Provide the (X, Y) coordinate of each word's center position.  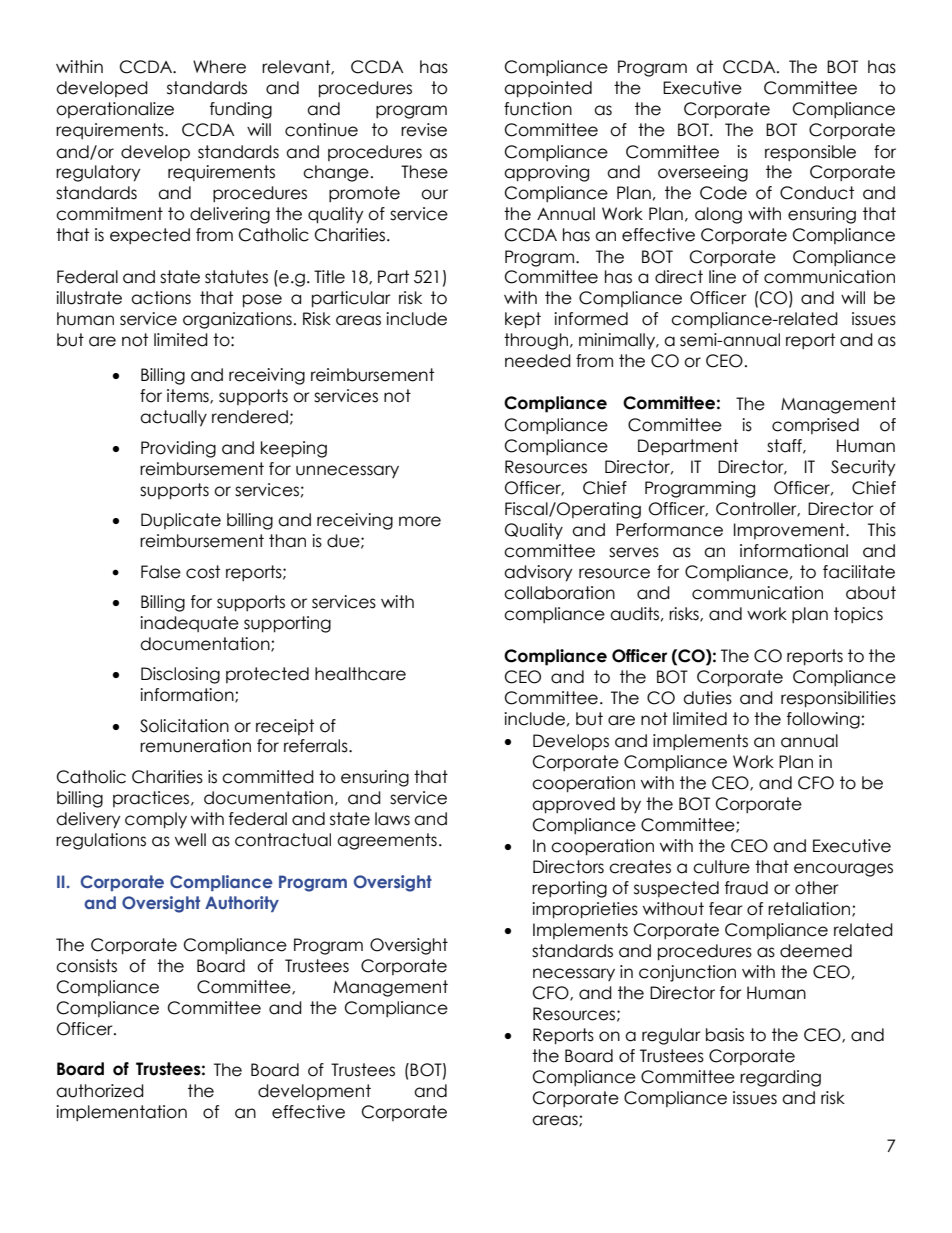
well (190, 840)
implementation (121, 1113)
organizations (237, 320)
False (161, 572)
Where (219, 67)
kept (523, 320)
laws (392, 819)
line (722, 277)
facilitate (859, 572)
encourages (843, 870)
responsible (810, 153)
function (538, 109)
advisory (538, 573)
